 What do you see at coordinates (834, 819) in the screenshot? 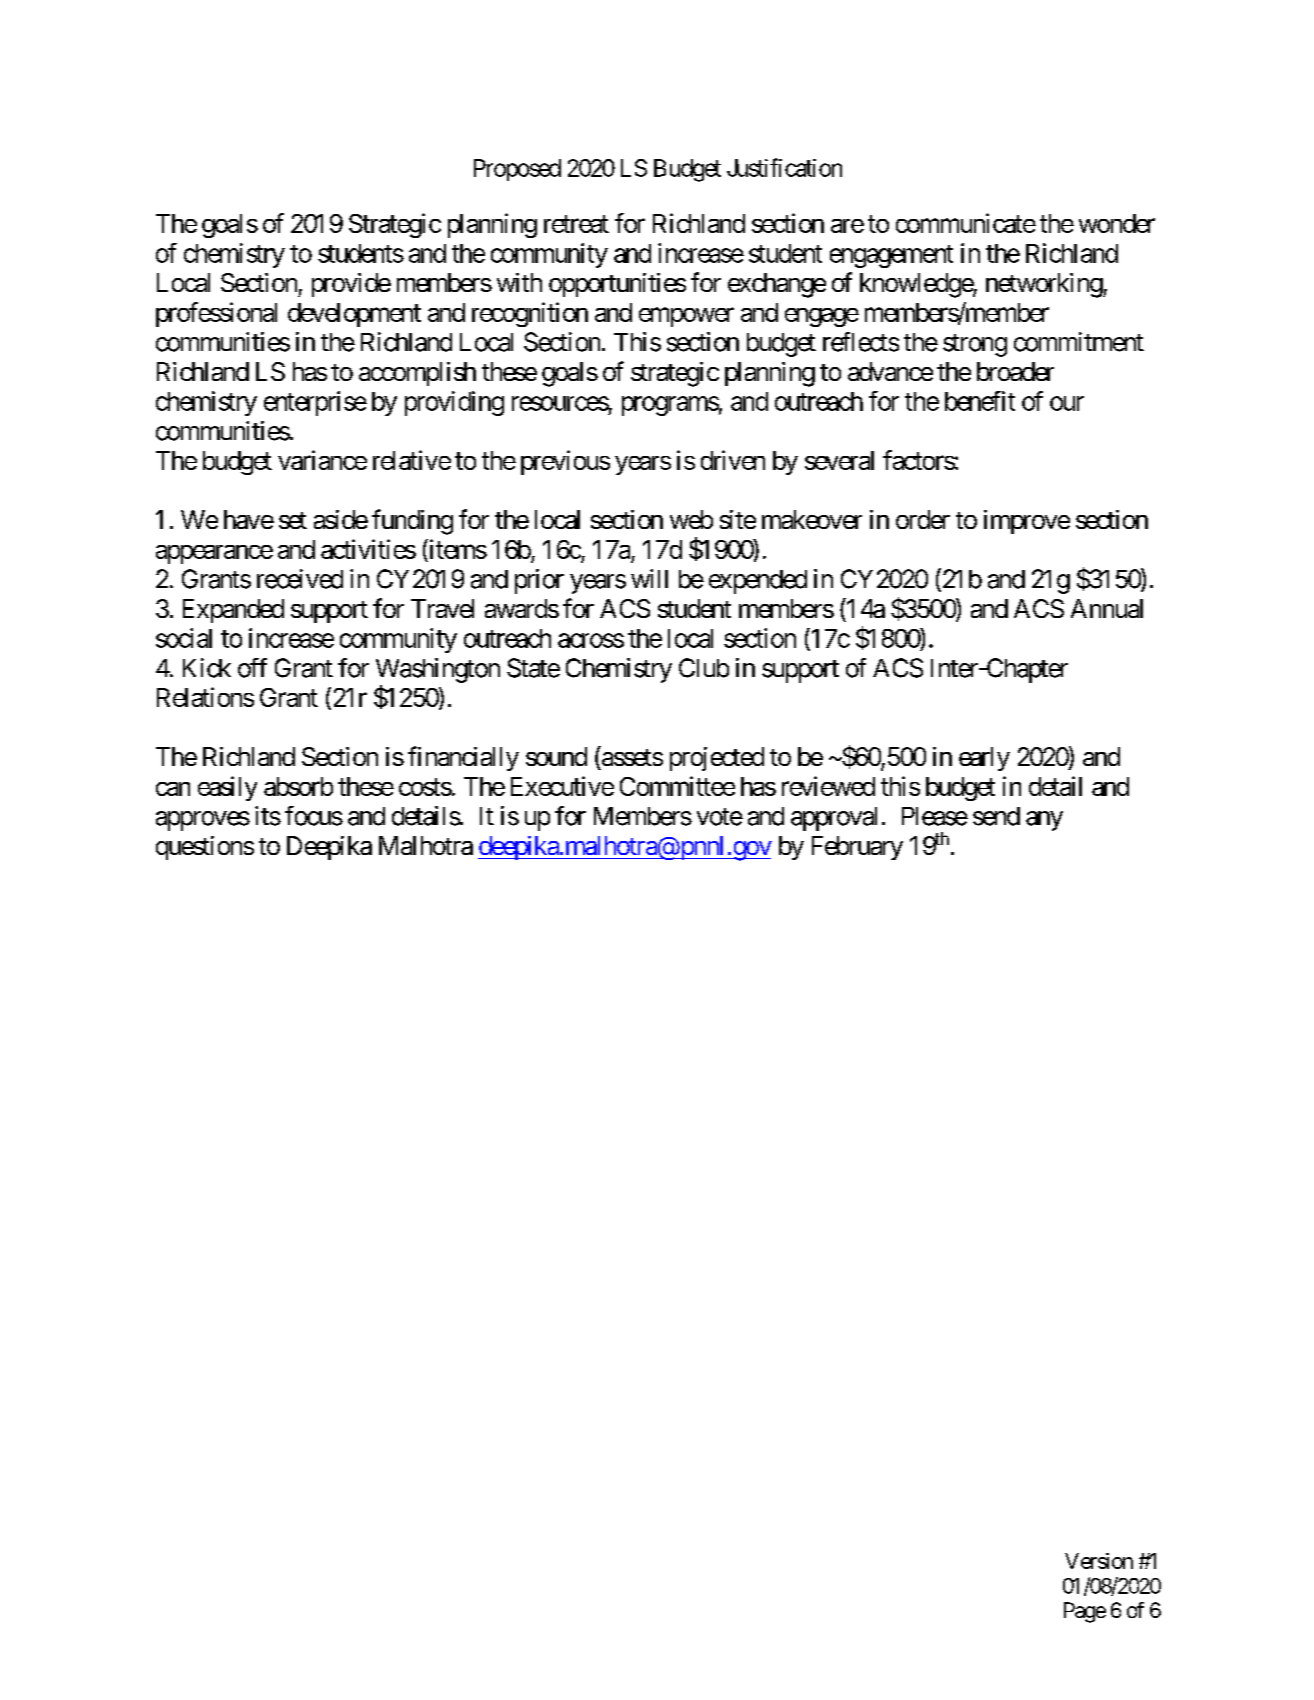
I see `approval` at bounding box center [834, 819].
